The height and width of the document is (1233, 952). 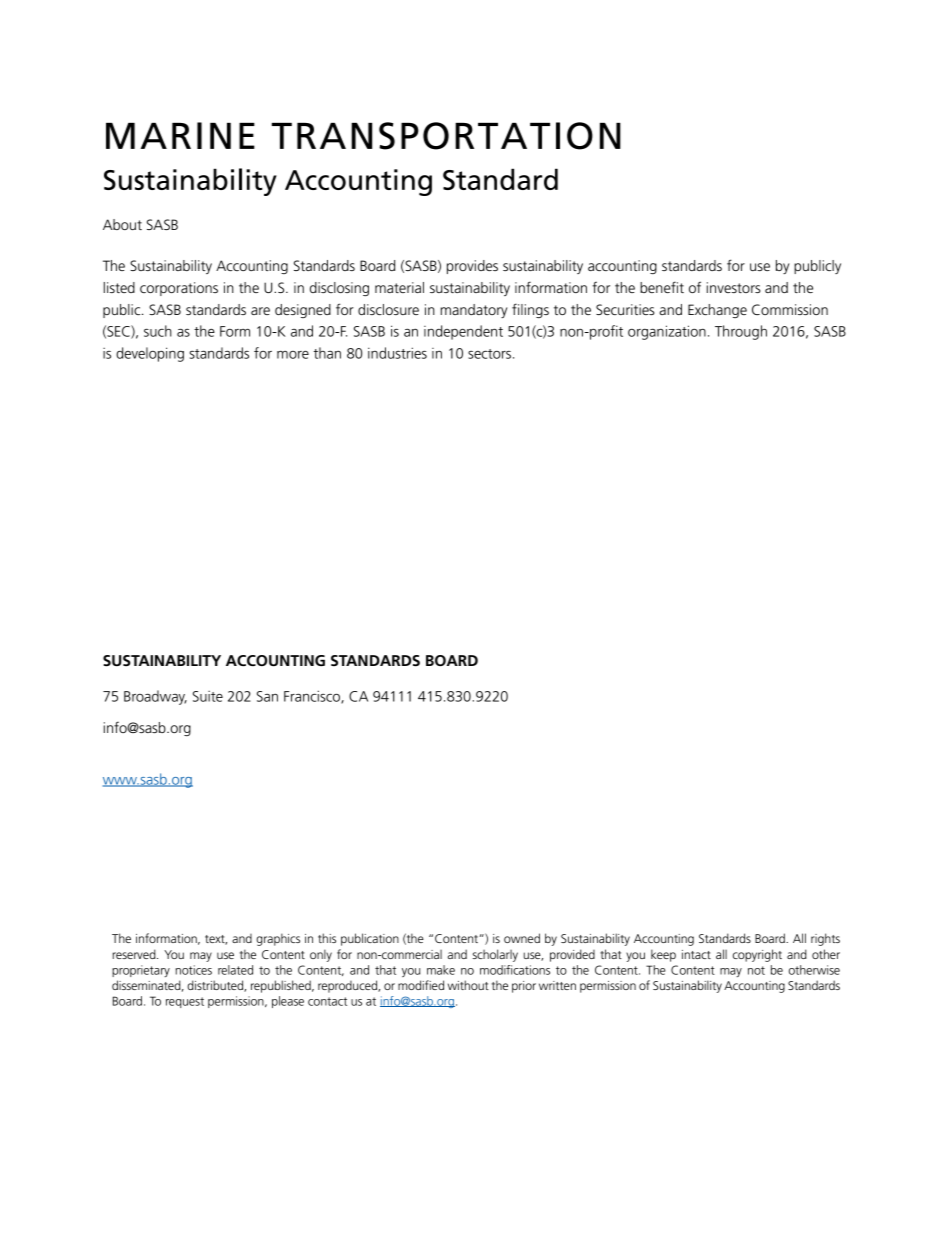 What do you see at coordinates (733, 287) in the document?
I see `investors` at bounding box center [733, 287].
